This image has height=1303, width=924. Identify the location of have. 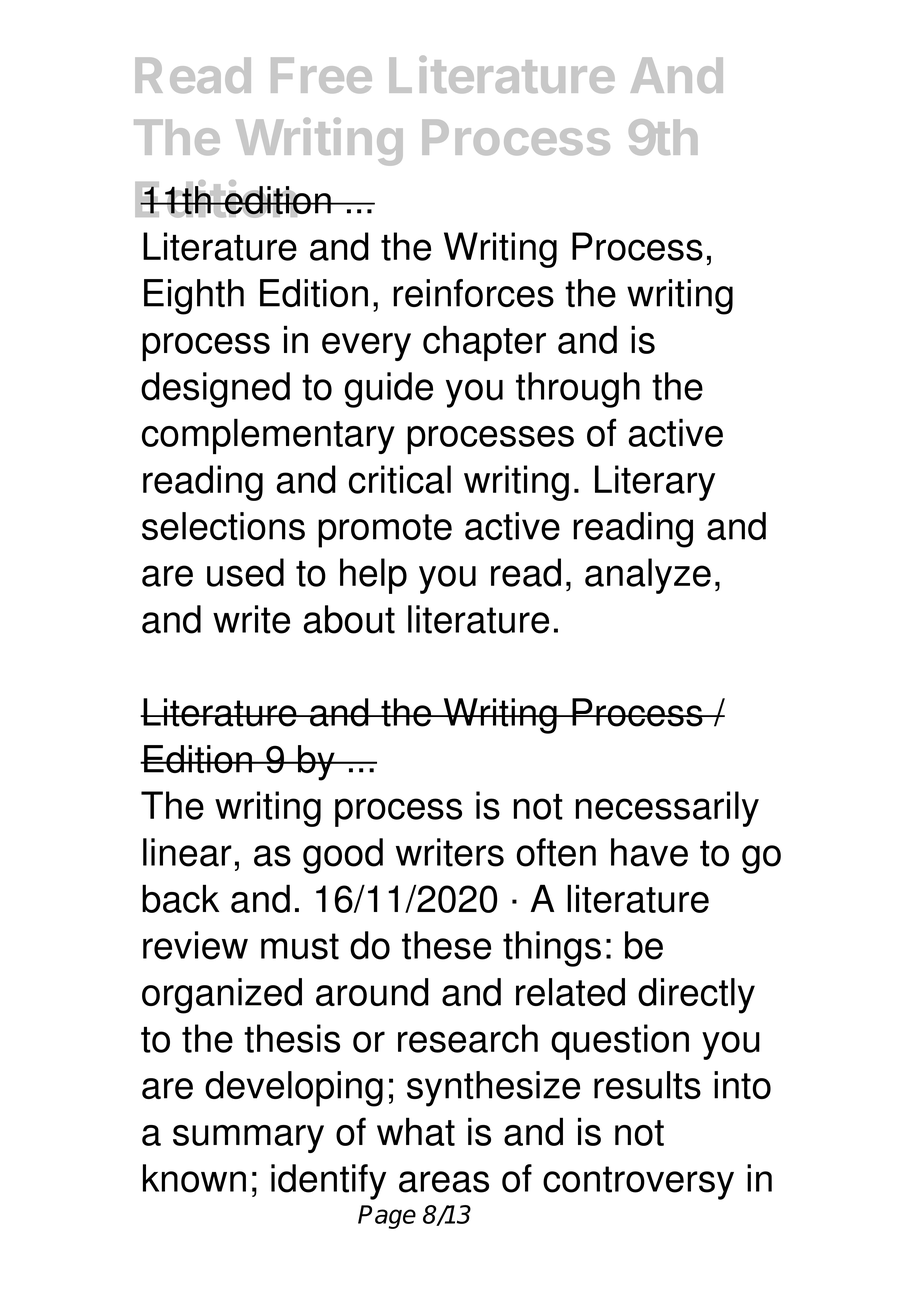
(649, 852).
